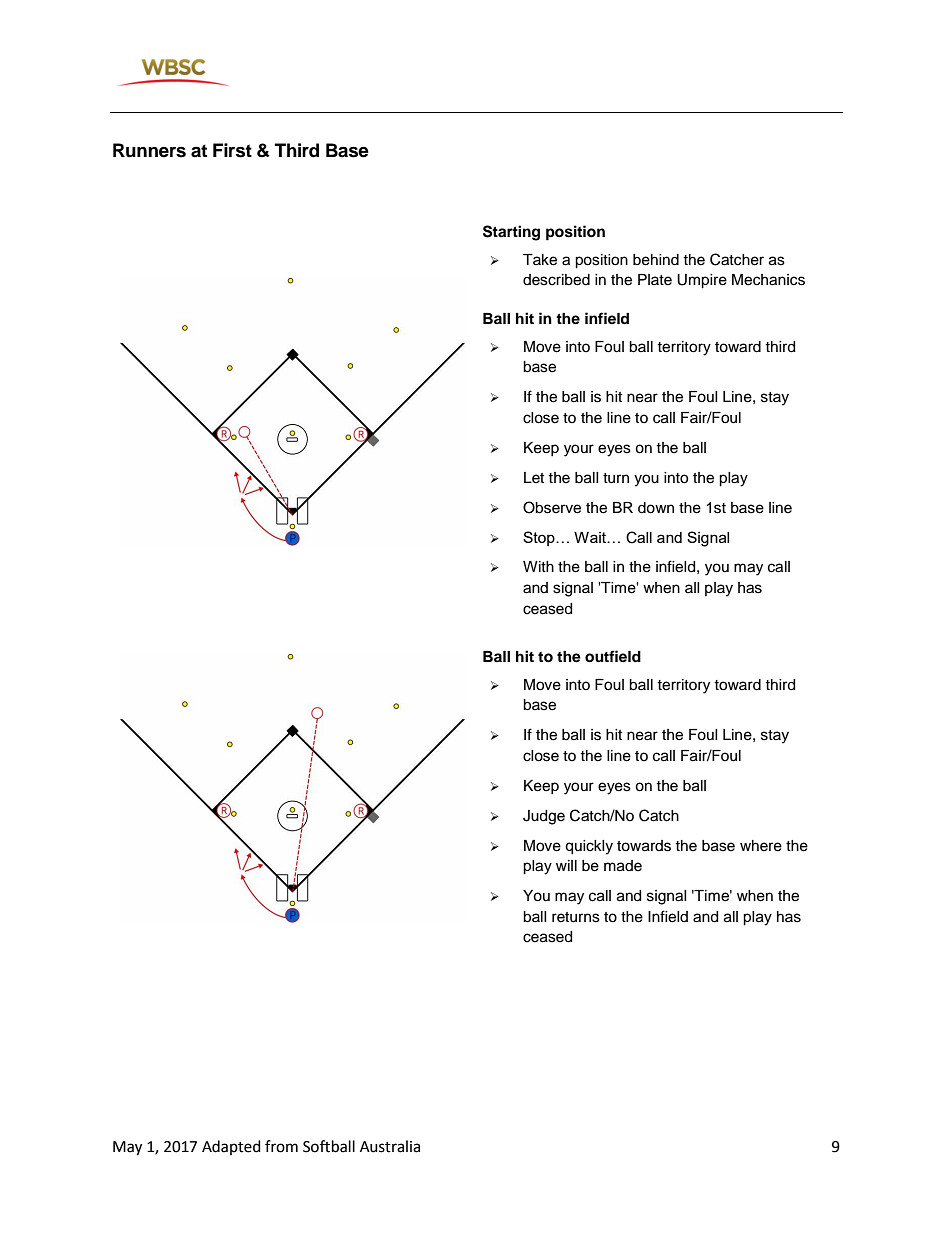 The width and height of the page is (952, 1233). What do you see at coordinates (613, 656) in the page?
I see `outfield` at bounding box center [613, 656].
